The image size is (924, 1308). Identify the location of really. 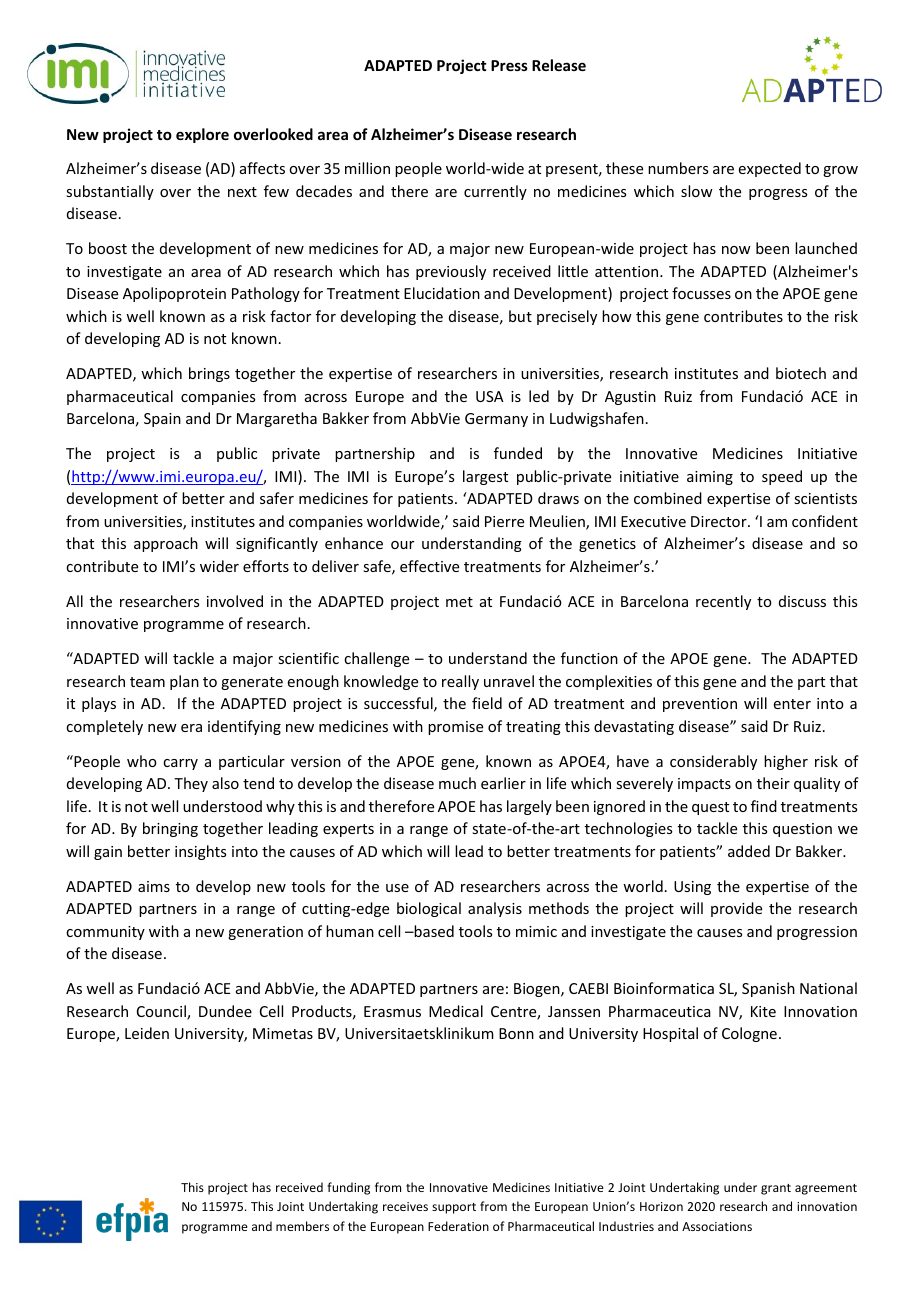
(460, 682).
